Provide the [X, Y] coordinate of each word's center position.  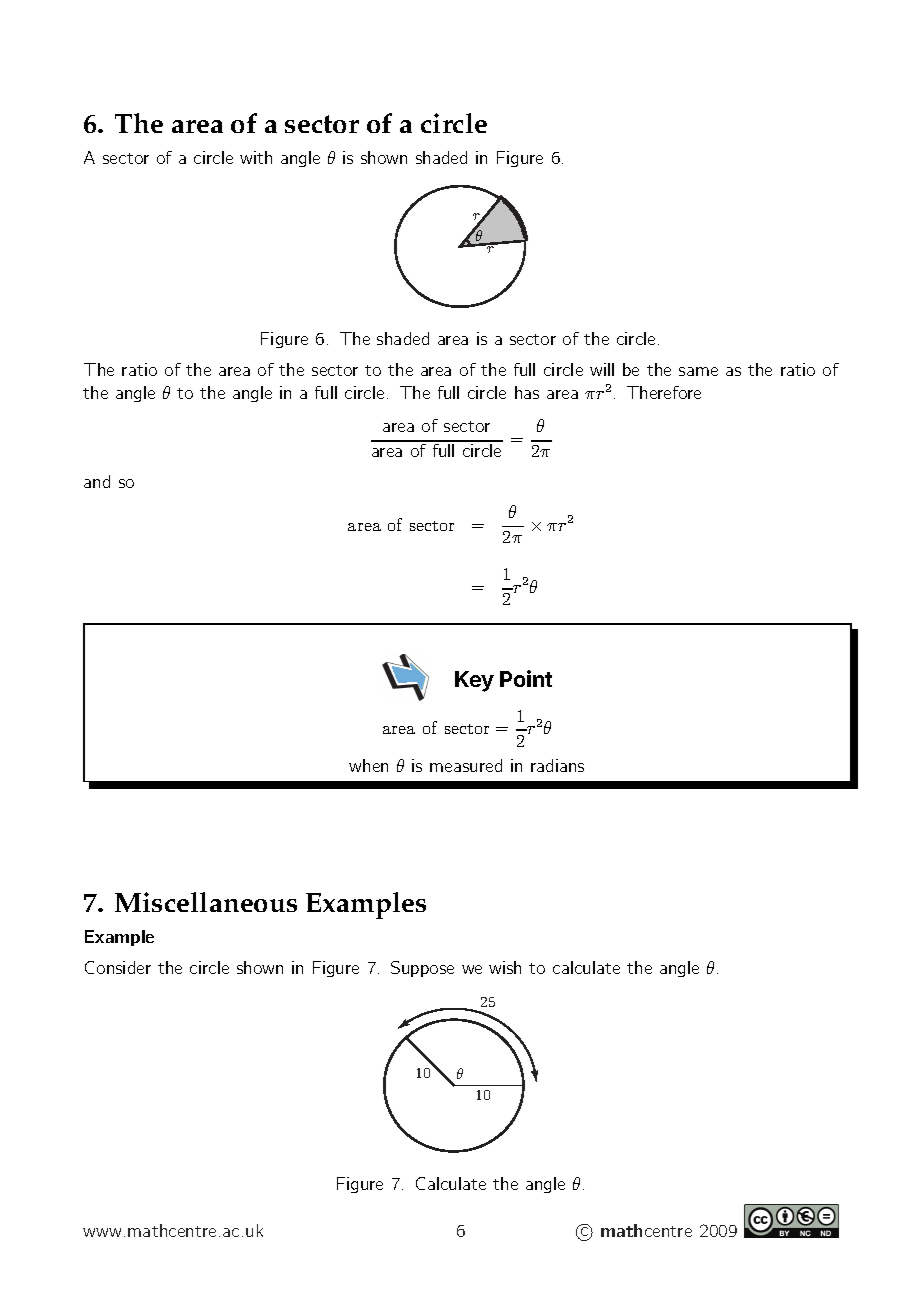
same [698, 371]
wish [505, 967]
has [527, 392]
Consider [118, 967]
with [256, 157]
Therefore [664, 392]
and [97, 481]
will [602, 369]
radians [557, 765]
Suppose [422, 969]
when [368, 765]
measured [466, 765]
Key [474, 681]
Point [526, 678]
